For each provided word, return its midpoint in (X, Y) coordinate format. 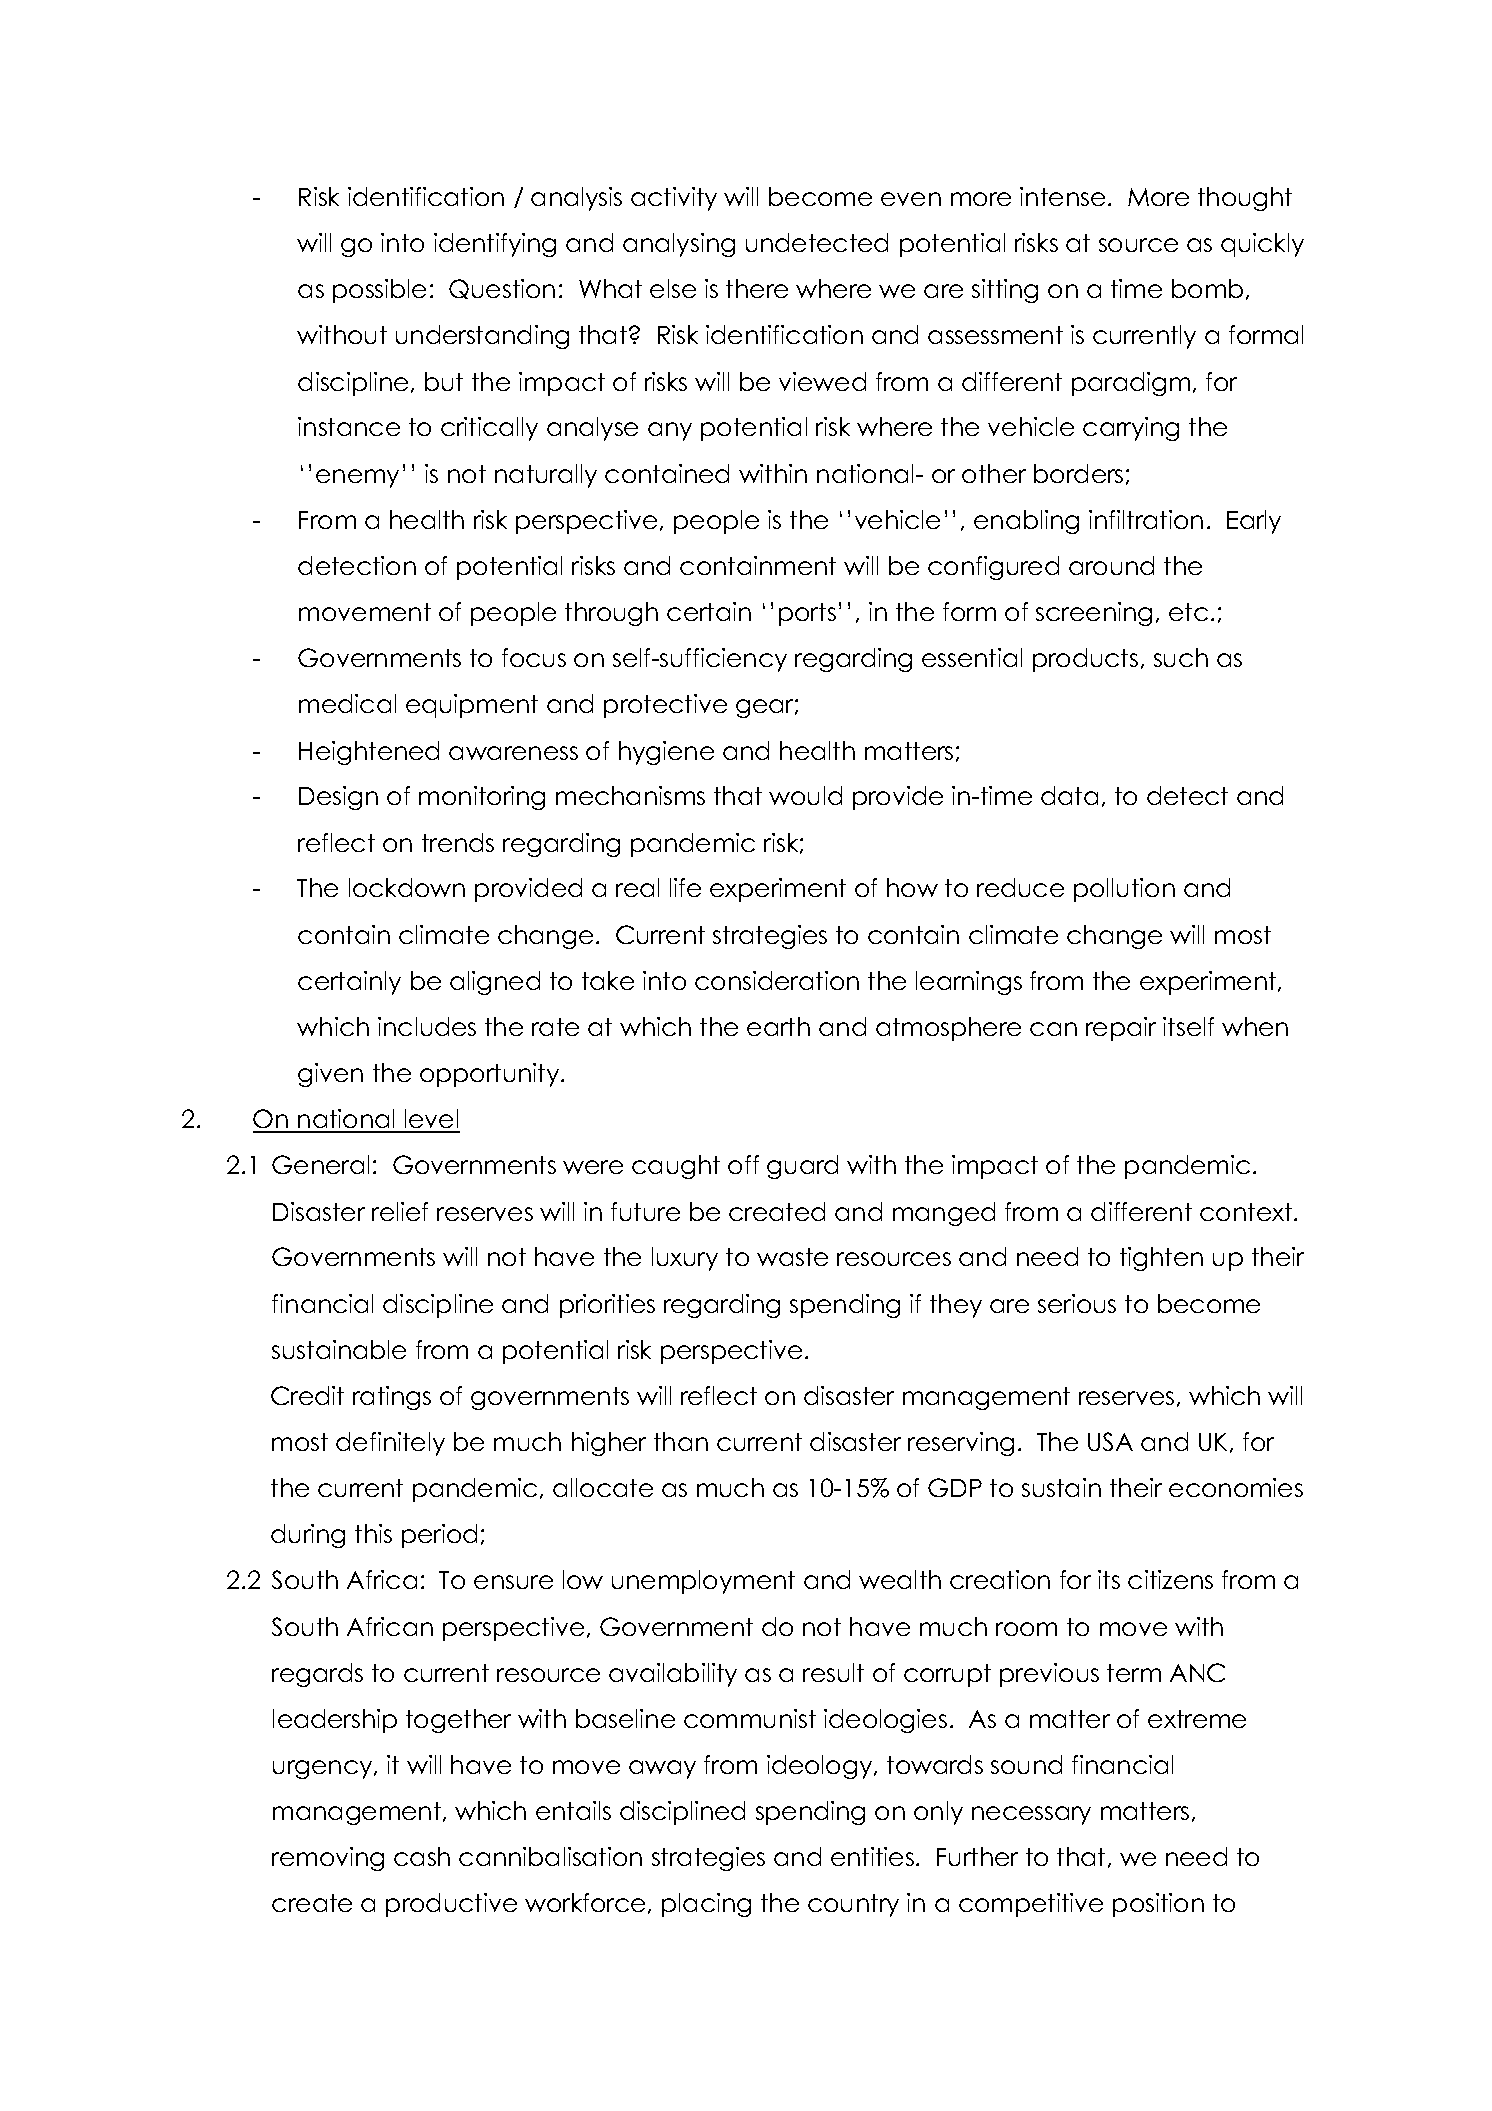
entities (872, 1856)
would (805, 795)
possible (379, 291)
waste (792, 1257)
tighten (1161, 1259)
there (757, 288)
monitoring (482, 798)
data (1069, 795)
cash (422, 1856)
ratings (392, 1398)
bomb (1207, 288)
